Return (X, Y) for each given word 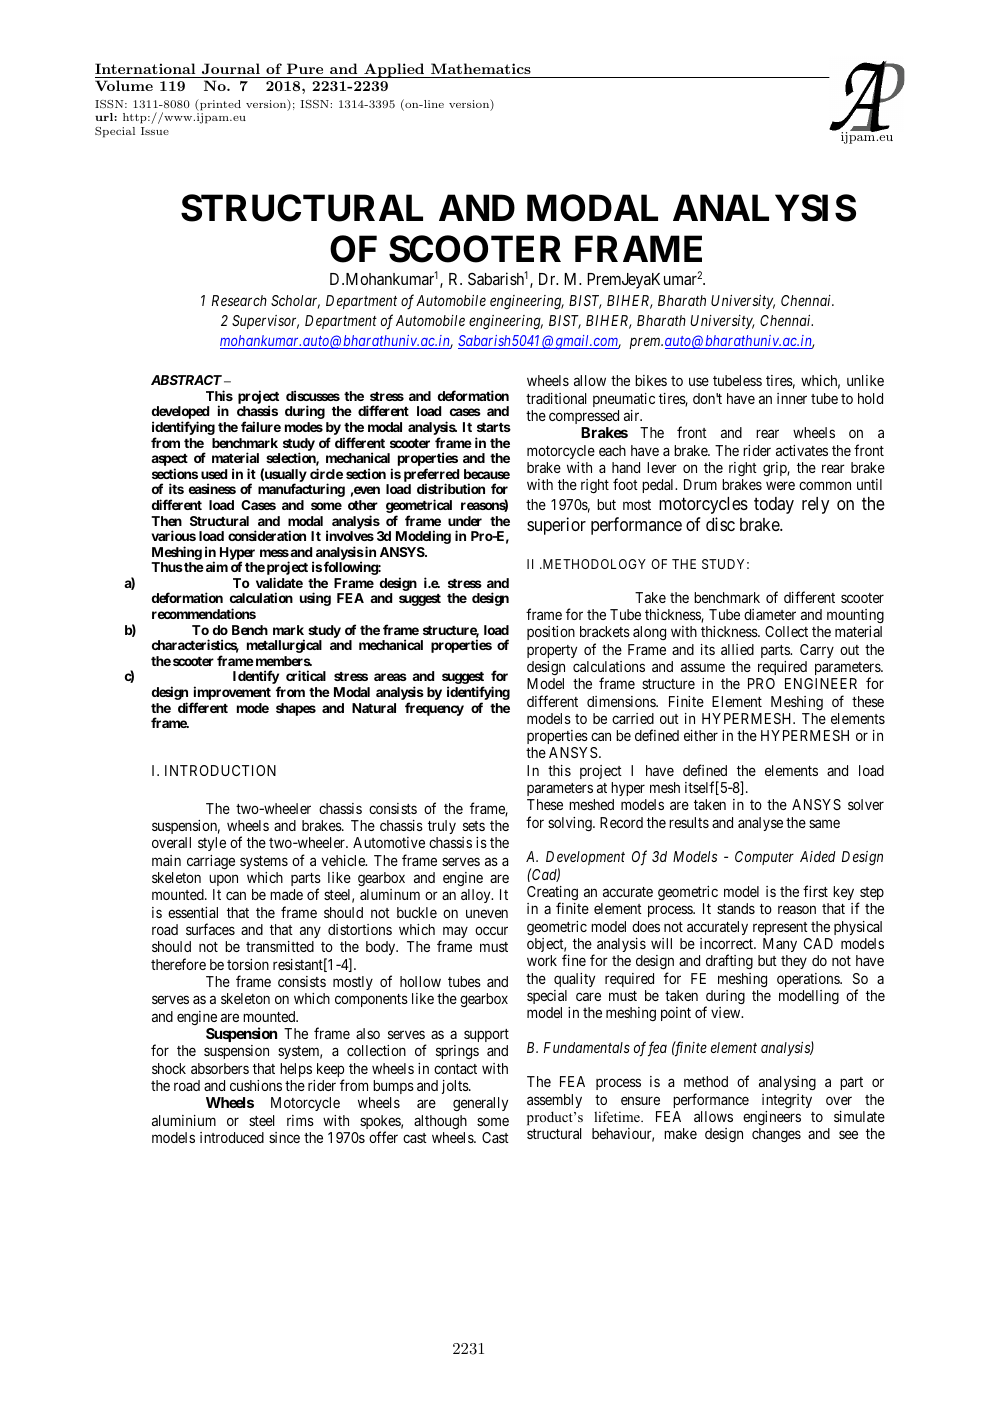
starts (494, 427)
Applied (394, 70)
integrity (787, 1101)
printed (219, 105)
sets (474, 826)
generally (480, 1104)
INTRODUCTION (220, 770)
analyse (760, 824)
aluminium (184, 1120)
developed (180, 414)
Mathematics (481, 68)
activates (802, 450)
